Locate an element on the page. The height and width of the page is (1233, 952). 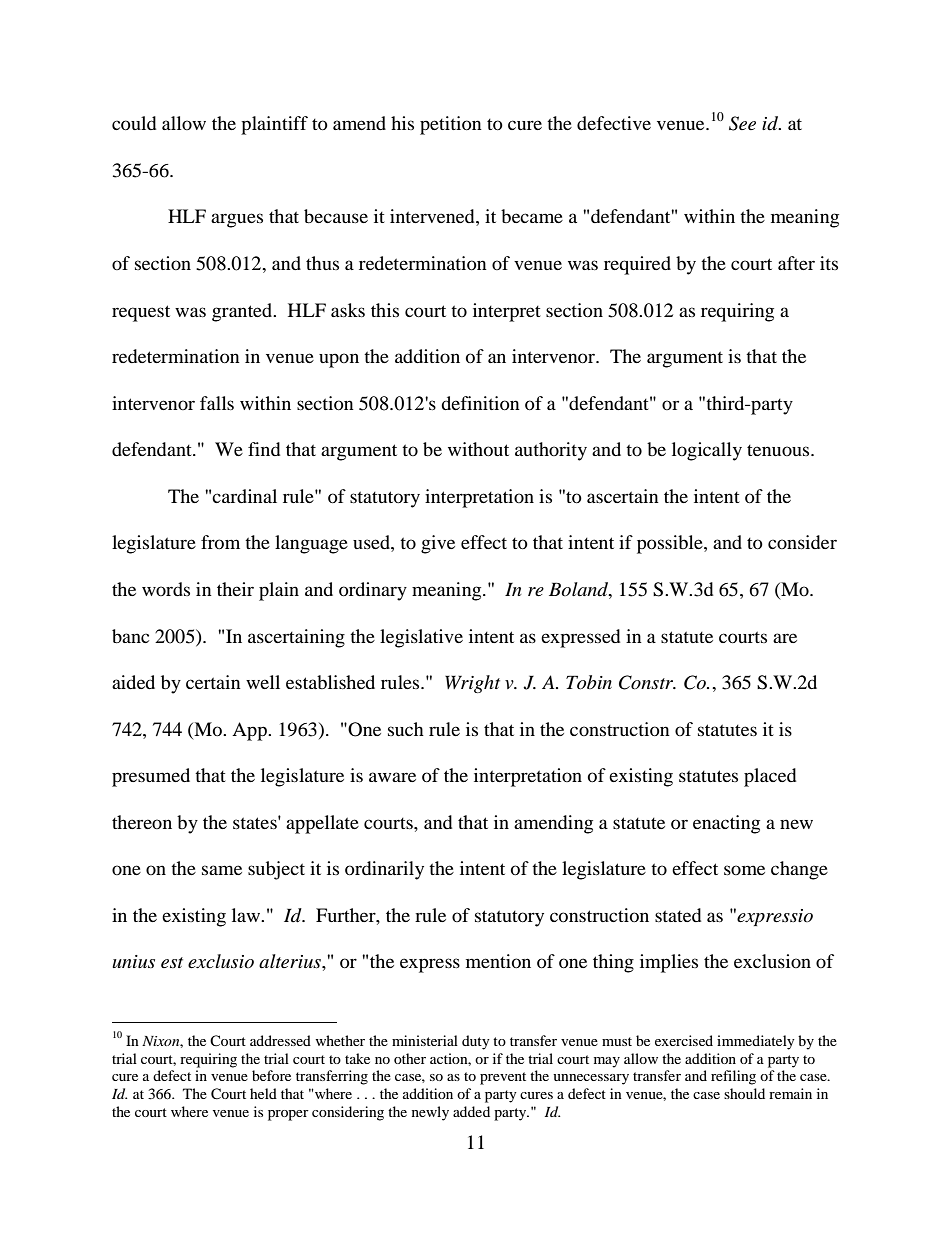
placed is located at coordinates (770, 777).
